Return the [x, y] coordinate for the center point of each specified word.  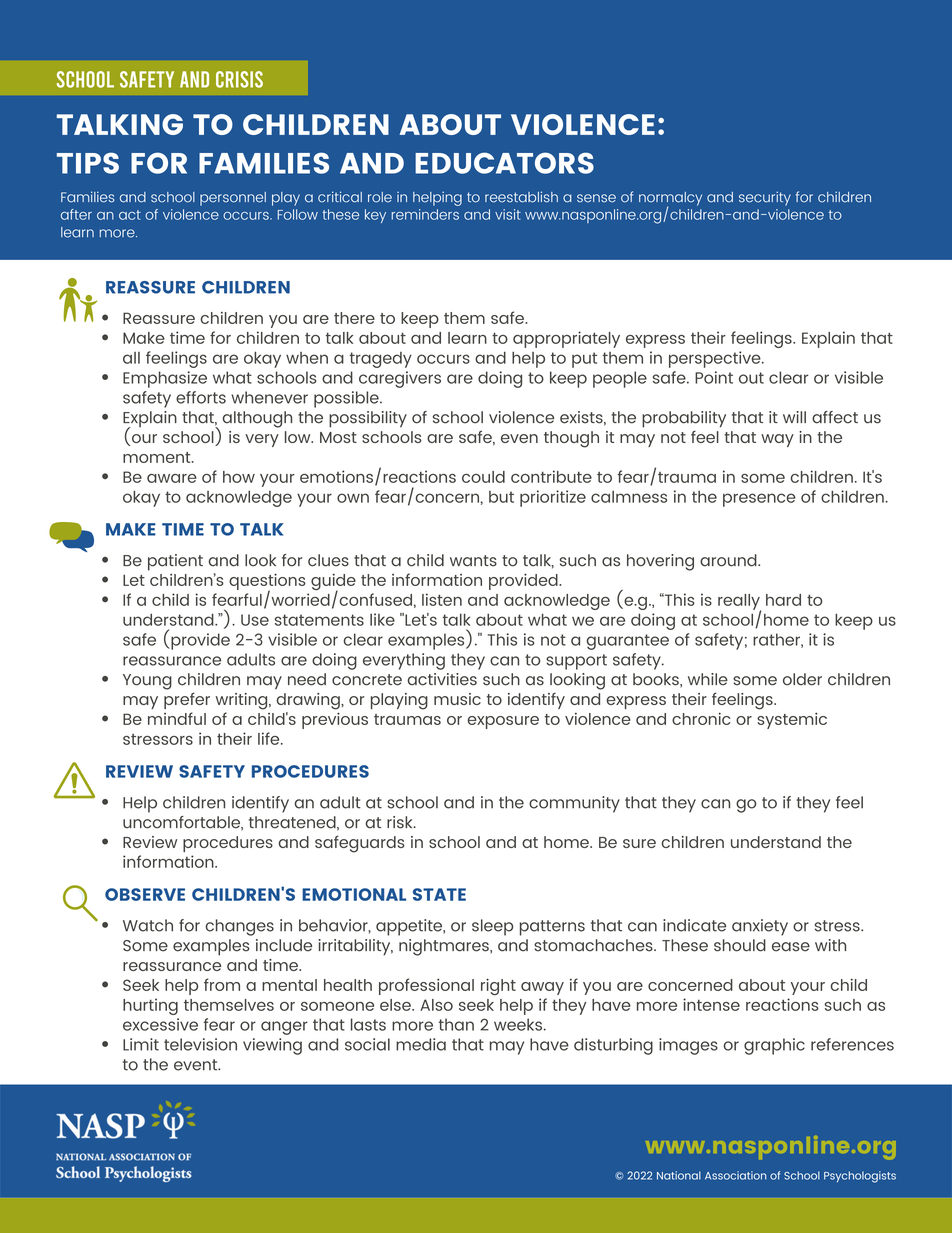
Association [736, 1175]
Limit [141, 1044]
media [421, 1044]
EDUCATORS [504, 163]
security [765, 198]
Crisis [239, 79]
